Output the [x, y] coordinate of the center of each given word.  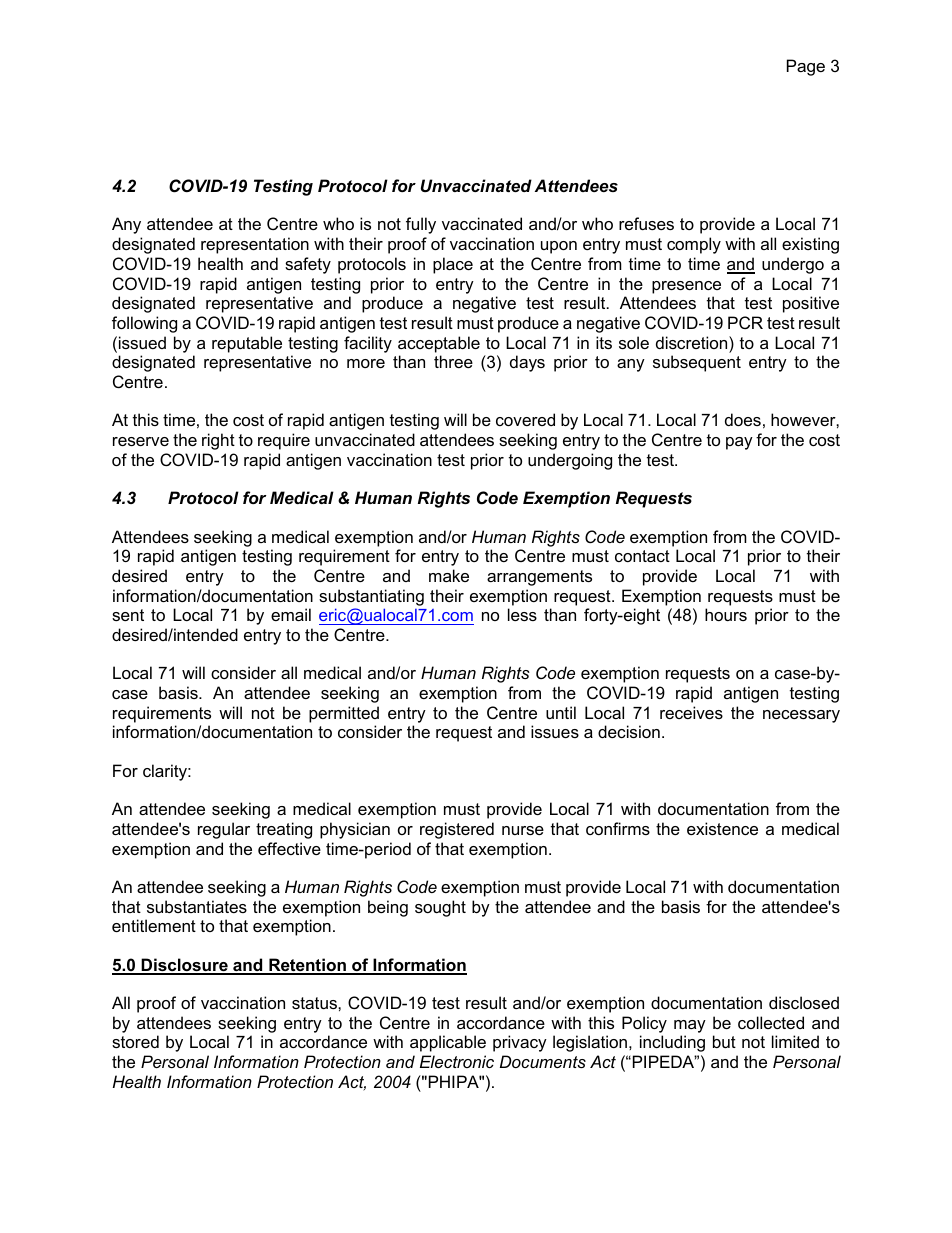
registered [457, 830]
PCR [745, 322]
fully [421, 225]
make [449, 575]
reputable [247, 344]
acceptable [439, 344]
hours [726, 614]
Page [806, 67]
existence [722, 828]
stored [135, 1041]
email [291, 614]
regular [224, 830]
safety [308, 265]
